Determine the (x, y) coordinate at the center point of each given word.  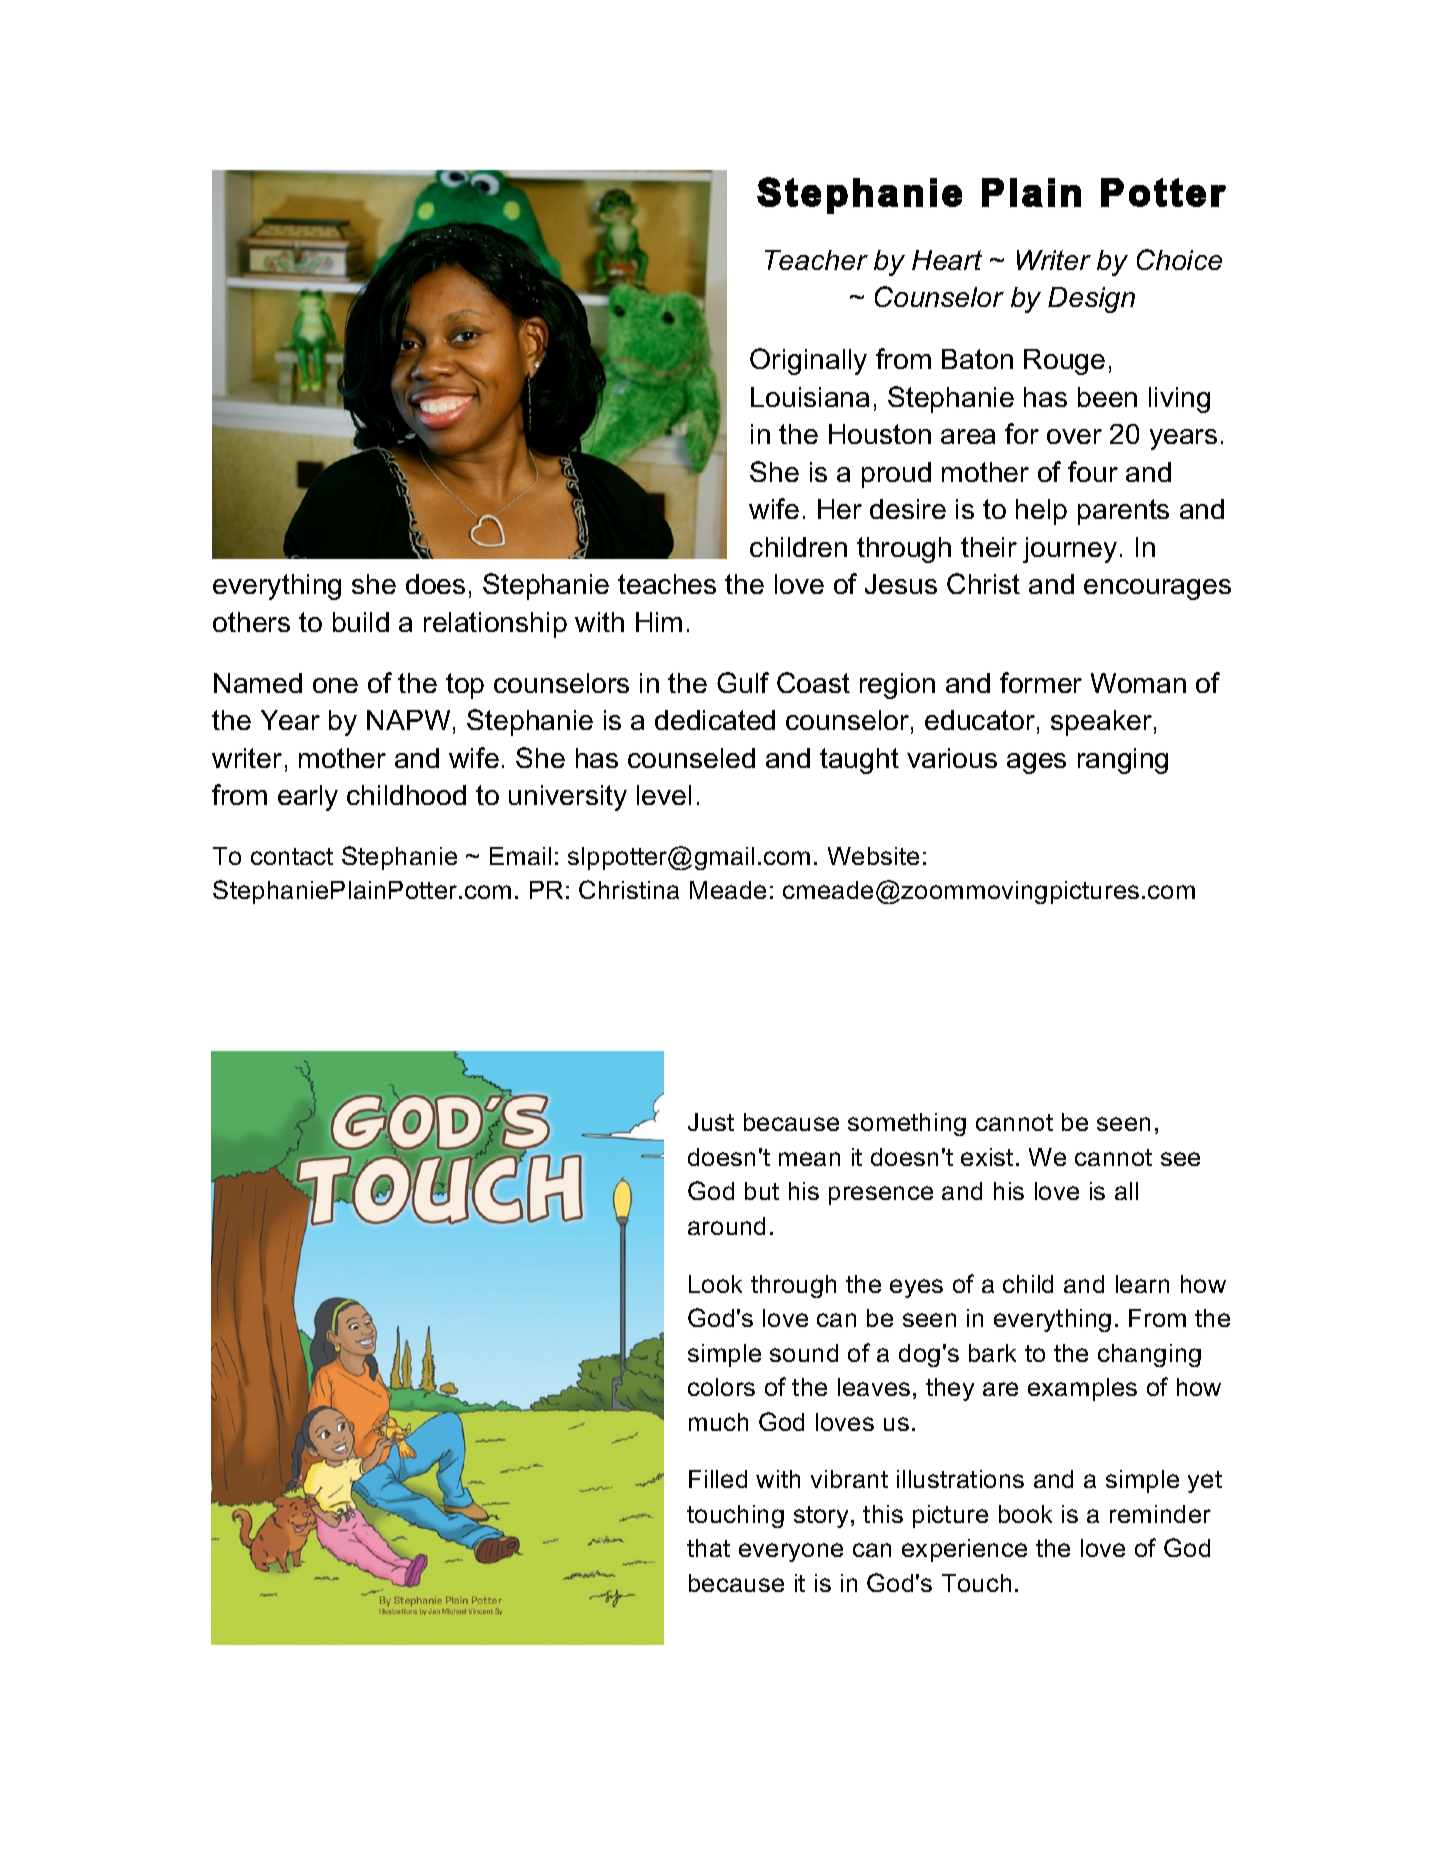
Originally (808, 361)
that (708, 1548)
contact (292, 856)
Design (1091, 300)
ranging (1123, 761)
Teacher (816, 260)
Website (873, 856)
